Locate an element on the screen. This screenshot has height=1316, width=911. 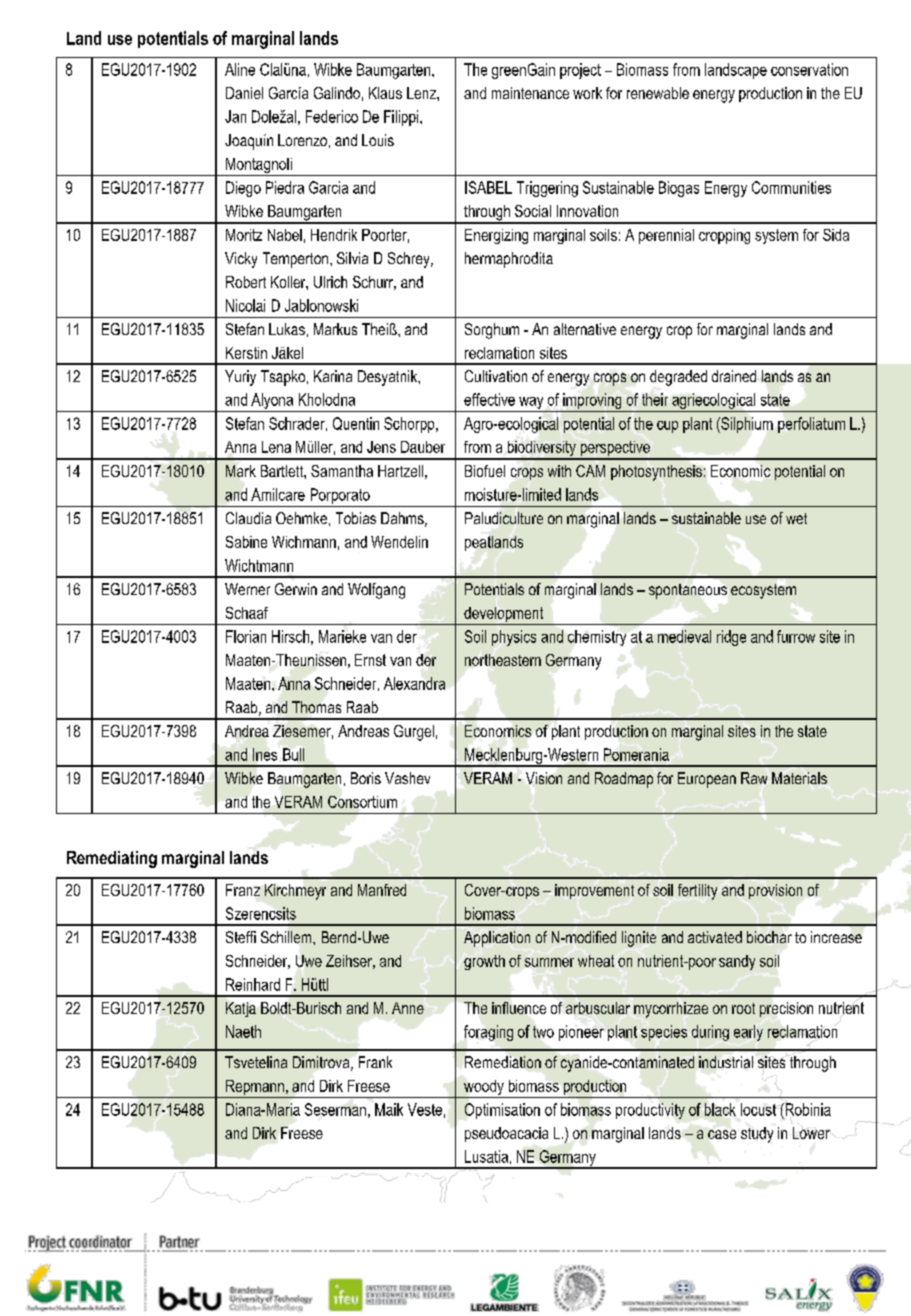
fertility is located at coordinates (697, 892).
